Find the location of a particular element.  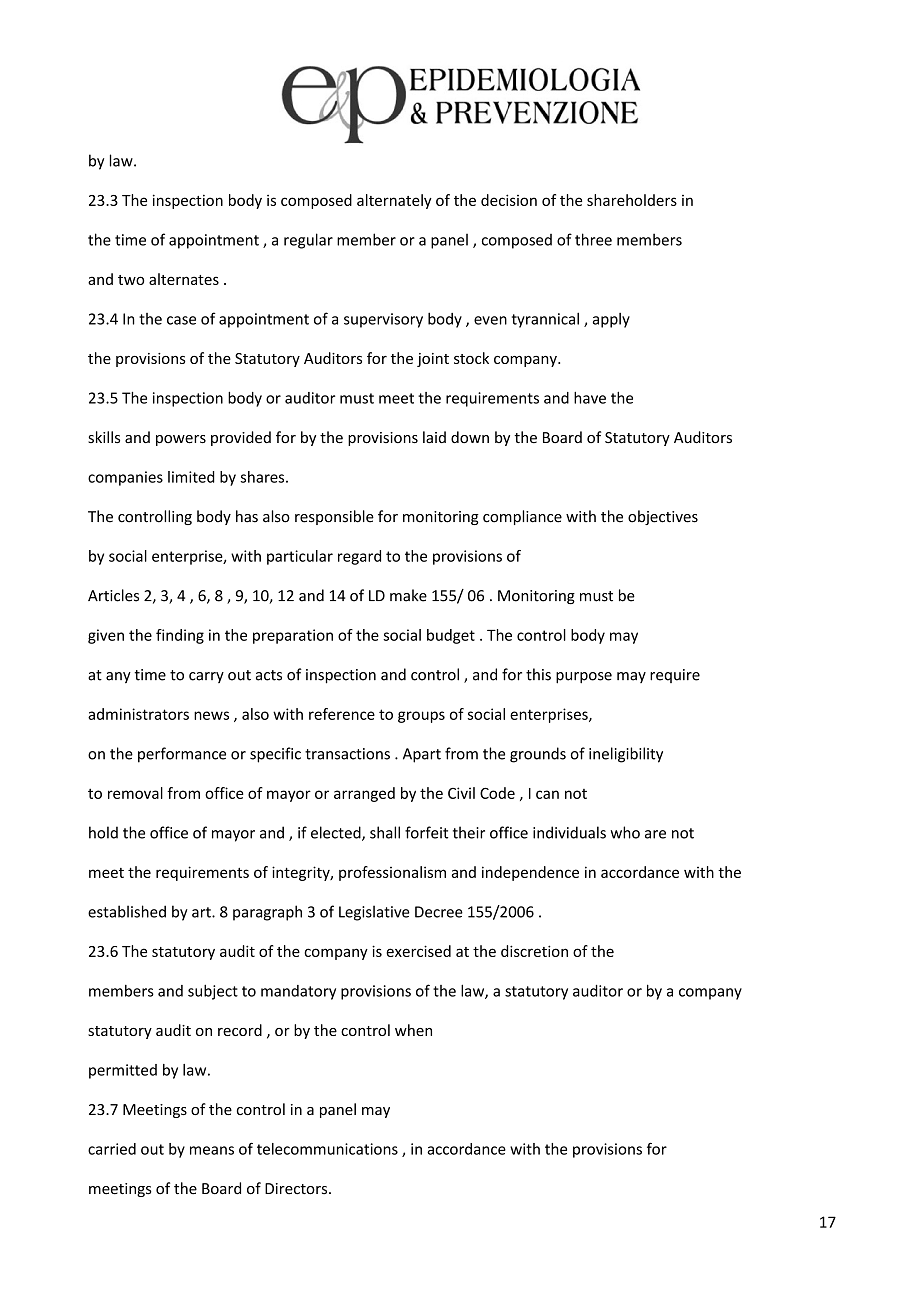

three is located at coordinates (593, 239).
